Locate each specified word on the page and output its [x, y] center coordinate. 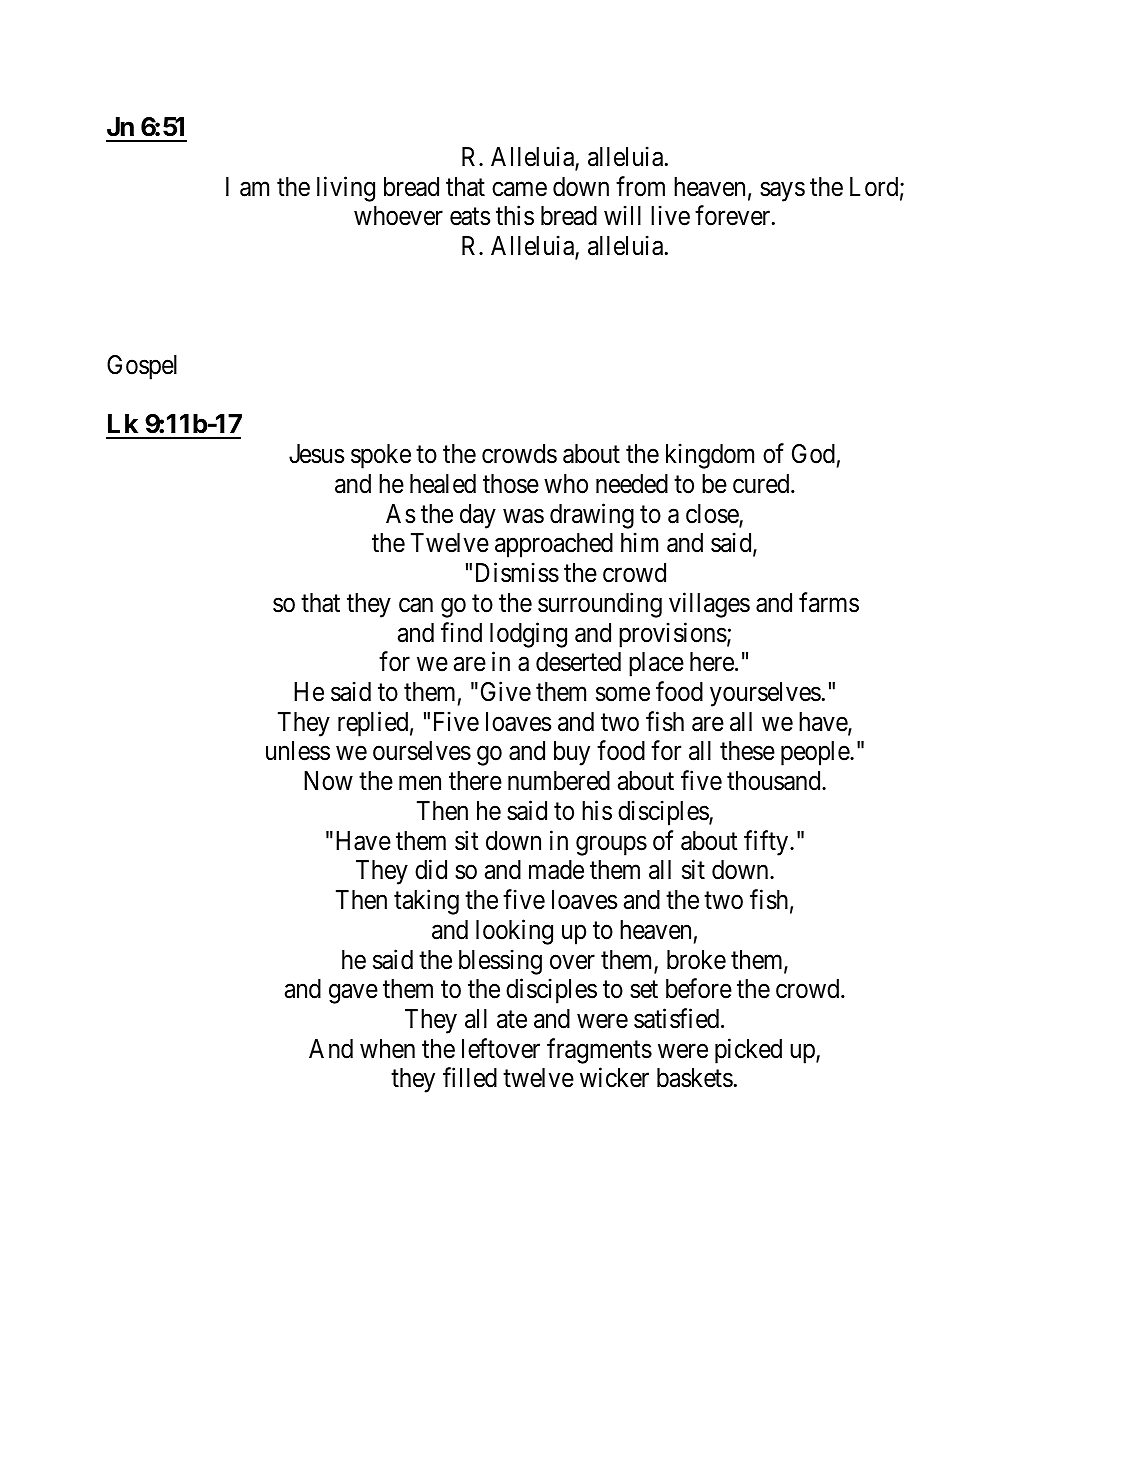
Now [328, 781]
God [813, 454]
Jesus [316, 454]
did [431, 870]
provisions [673, 635]
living [346, 189]
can [416, 605]
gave [353, 994]
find [461, 632]
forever [734, 216]
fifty [767, 843]
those [511, 484]
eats [470, 217]
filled [470, 1078]
